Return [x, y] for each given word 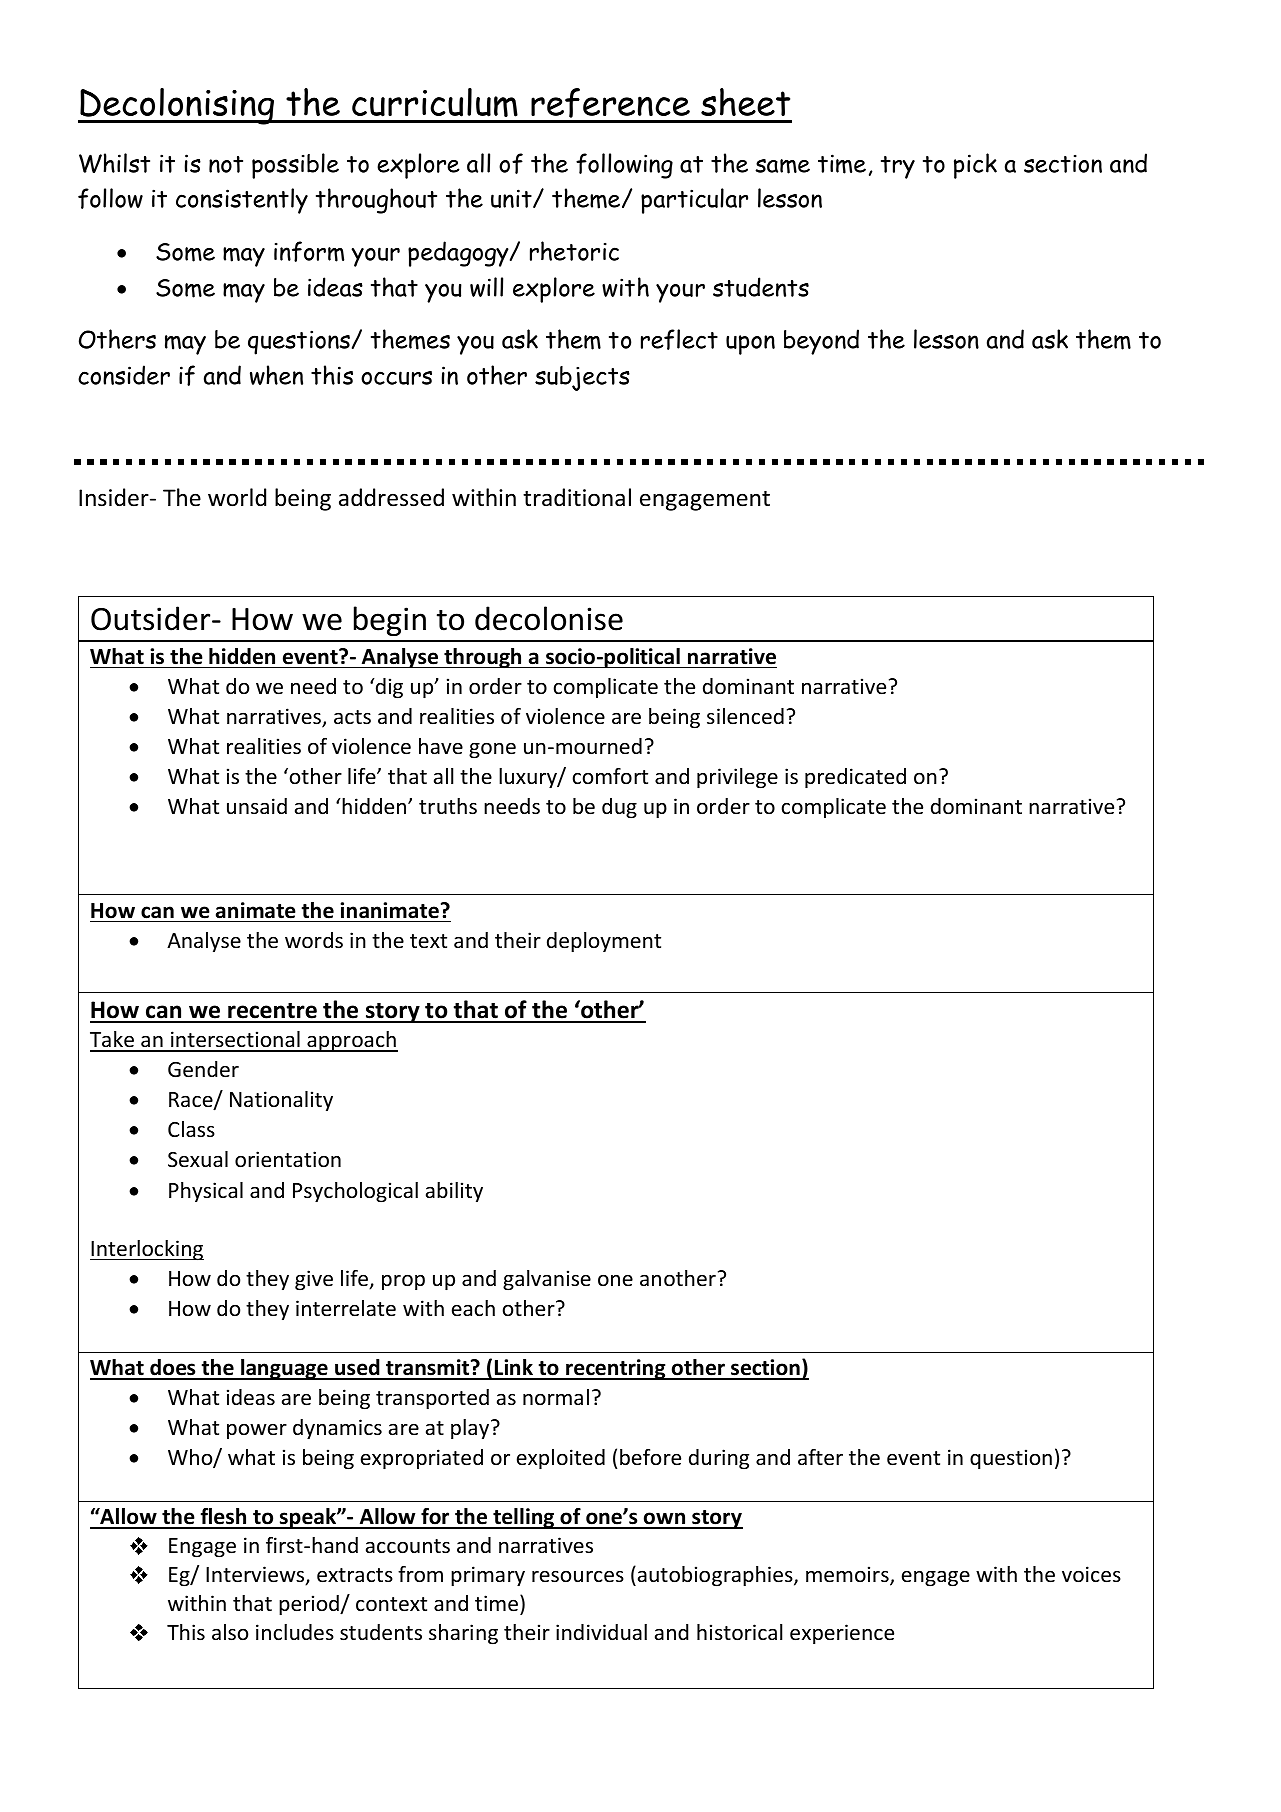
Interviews [256, 1575]
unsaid [257, 806]
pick [975, 166]
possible [295, 166]
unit [512, 198]
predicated [855, 778]
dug [619, 808]
